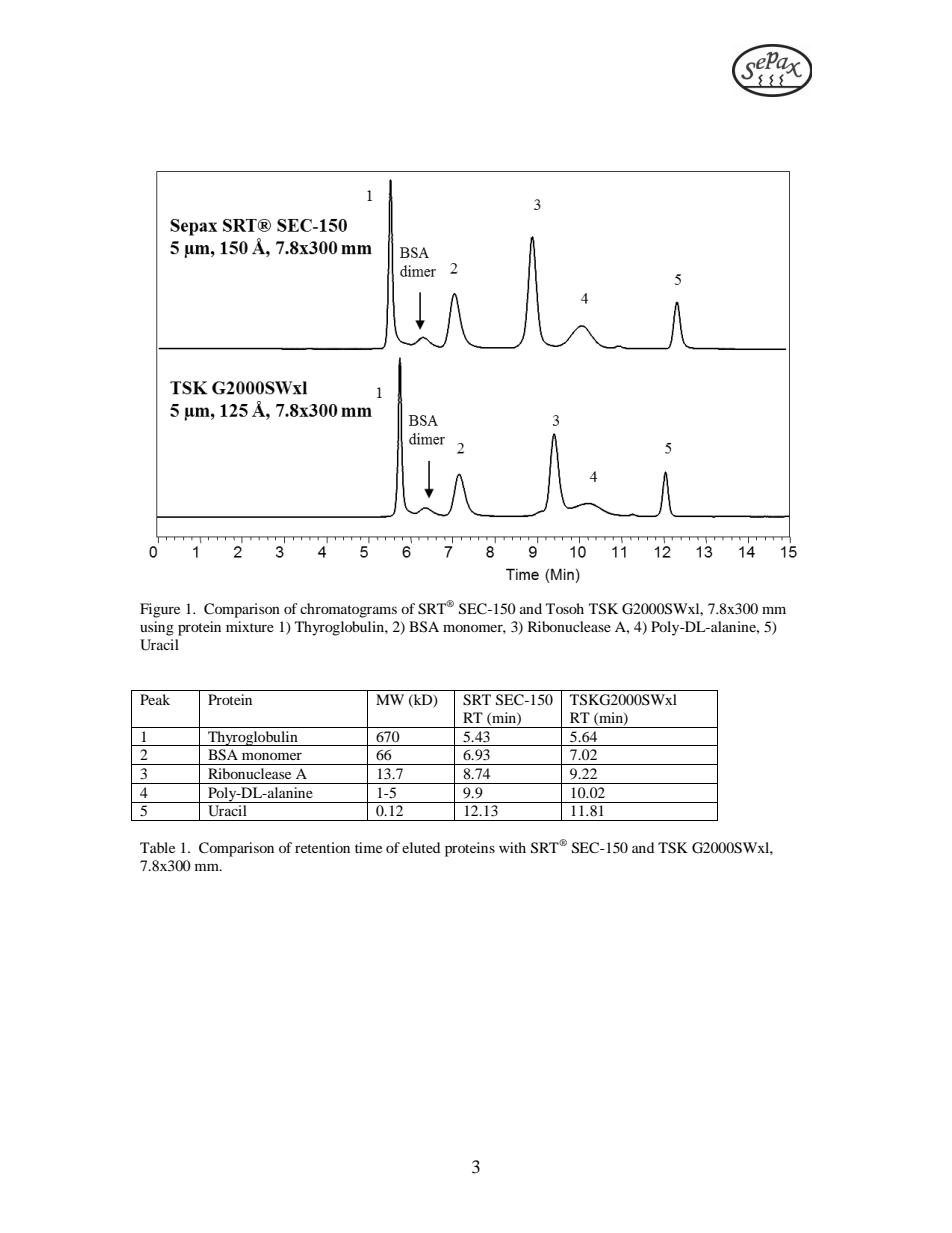 The height and width of the screenshot is (1233, 952). Describe the element at coordinates (250, 626) in the screenshot. I see `mixture` at that location.
